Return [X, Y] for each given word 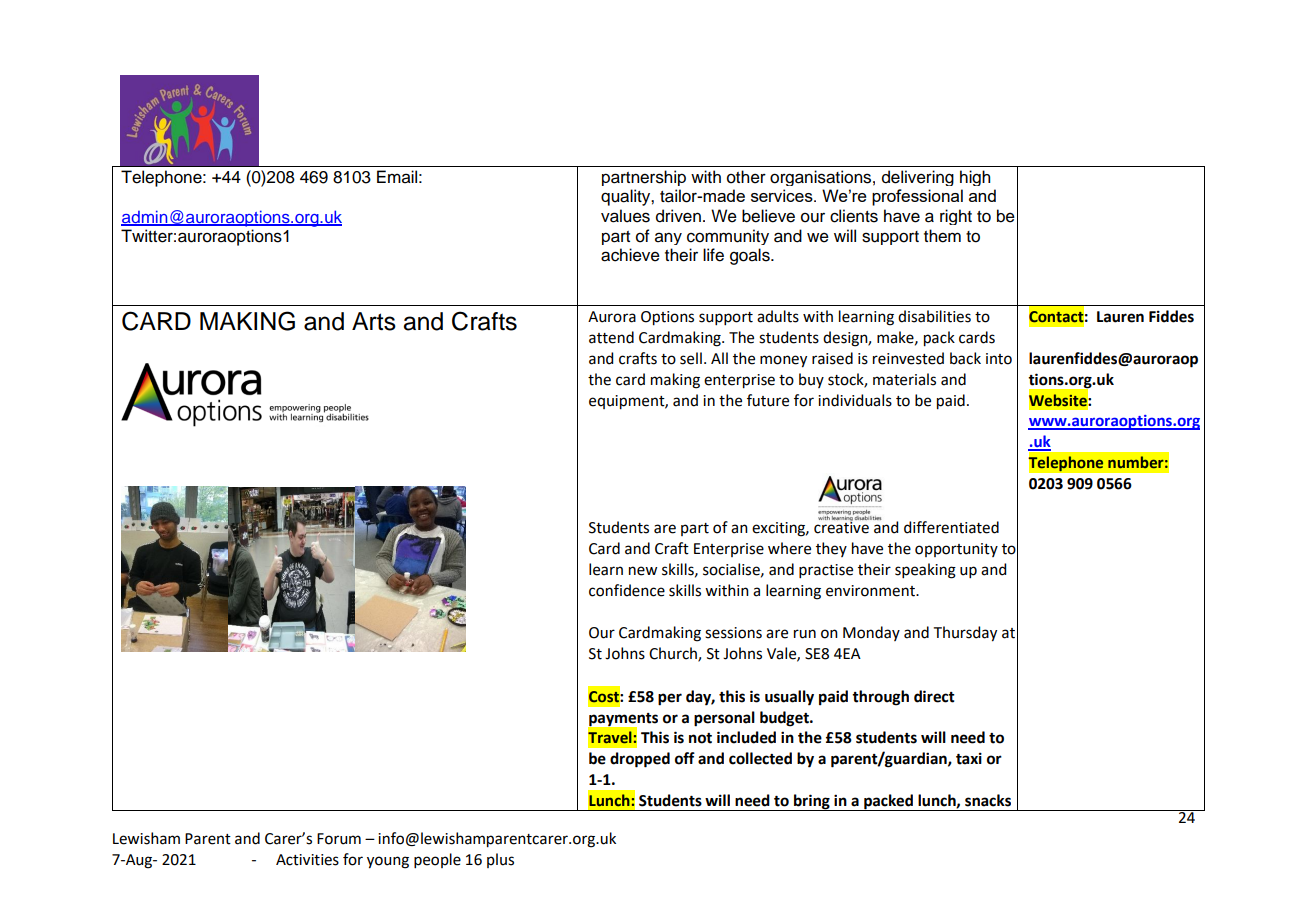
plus [500, 860]
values [625, 216]
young [388, 862]
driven [678, 216]
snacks [988, 800]
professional [917, 197]
